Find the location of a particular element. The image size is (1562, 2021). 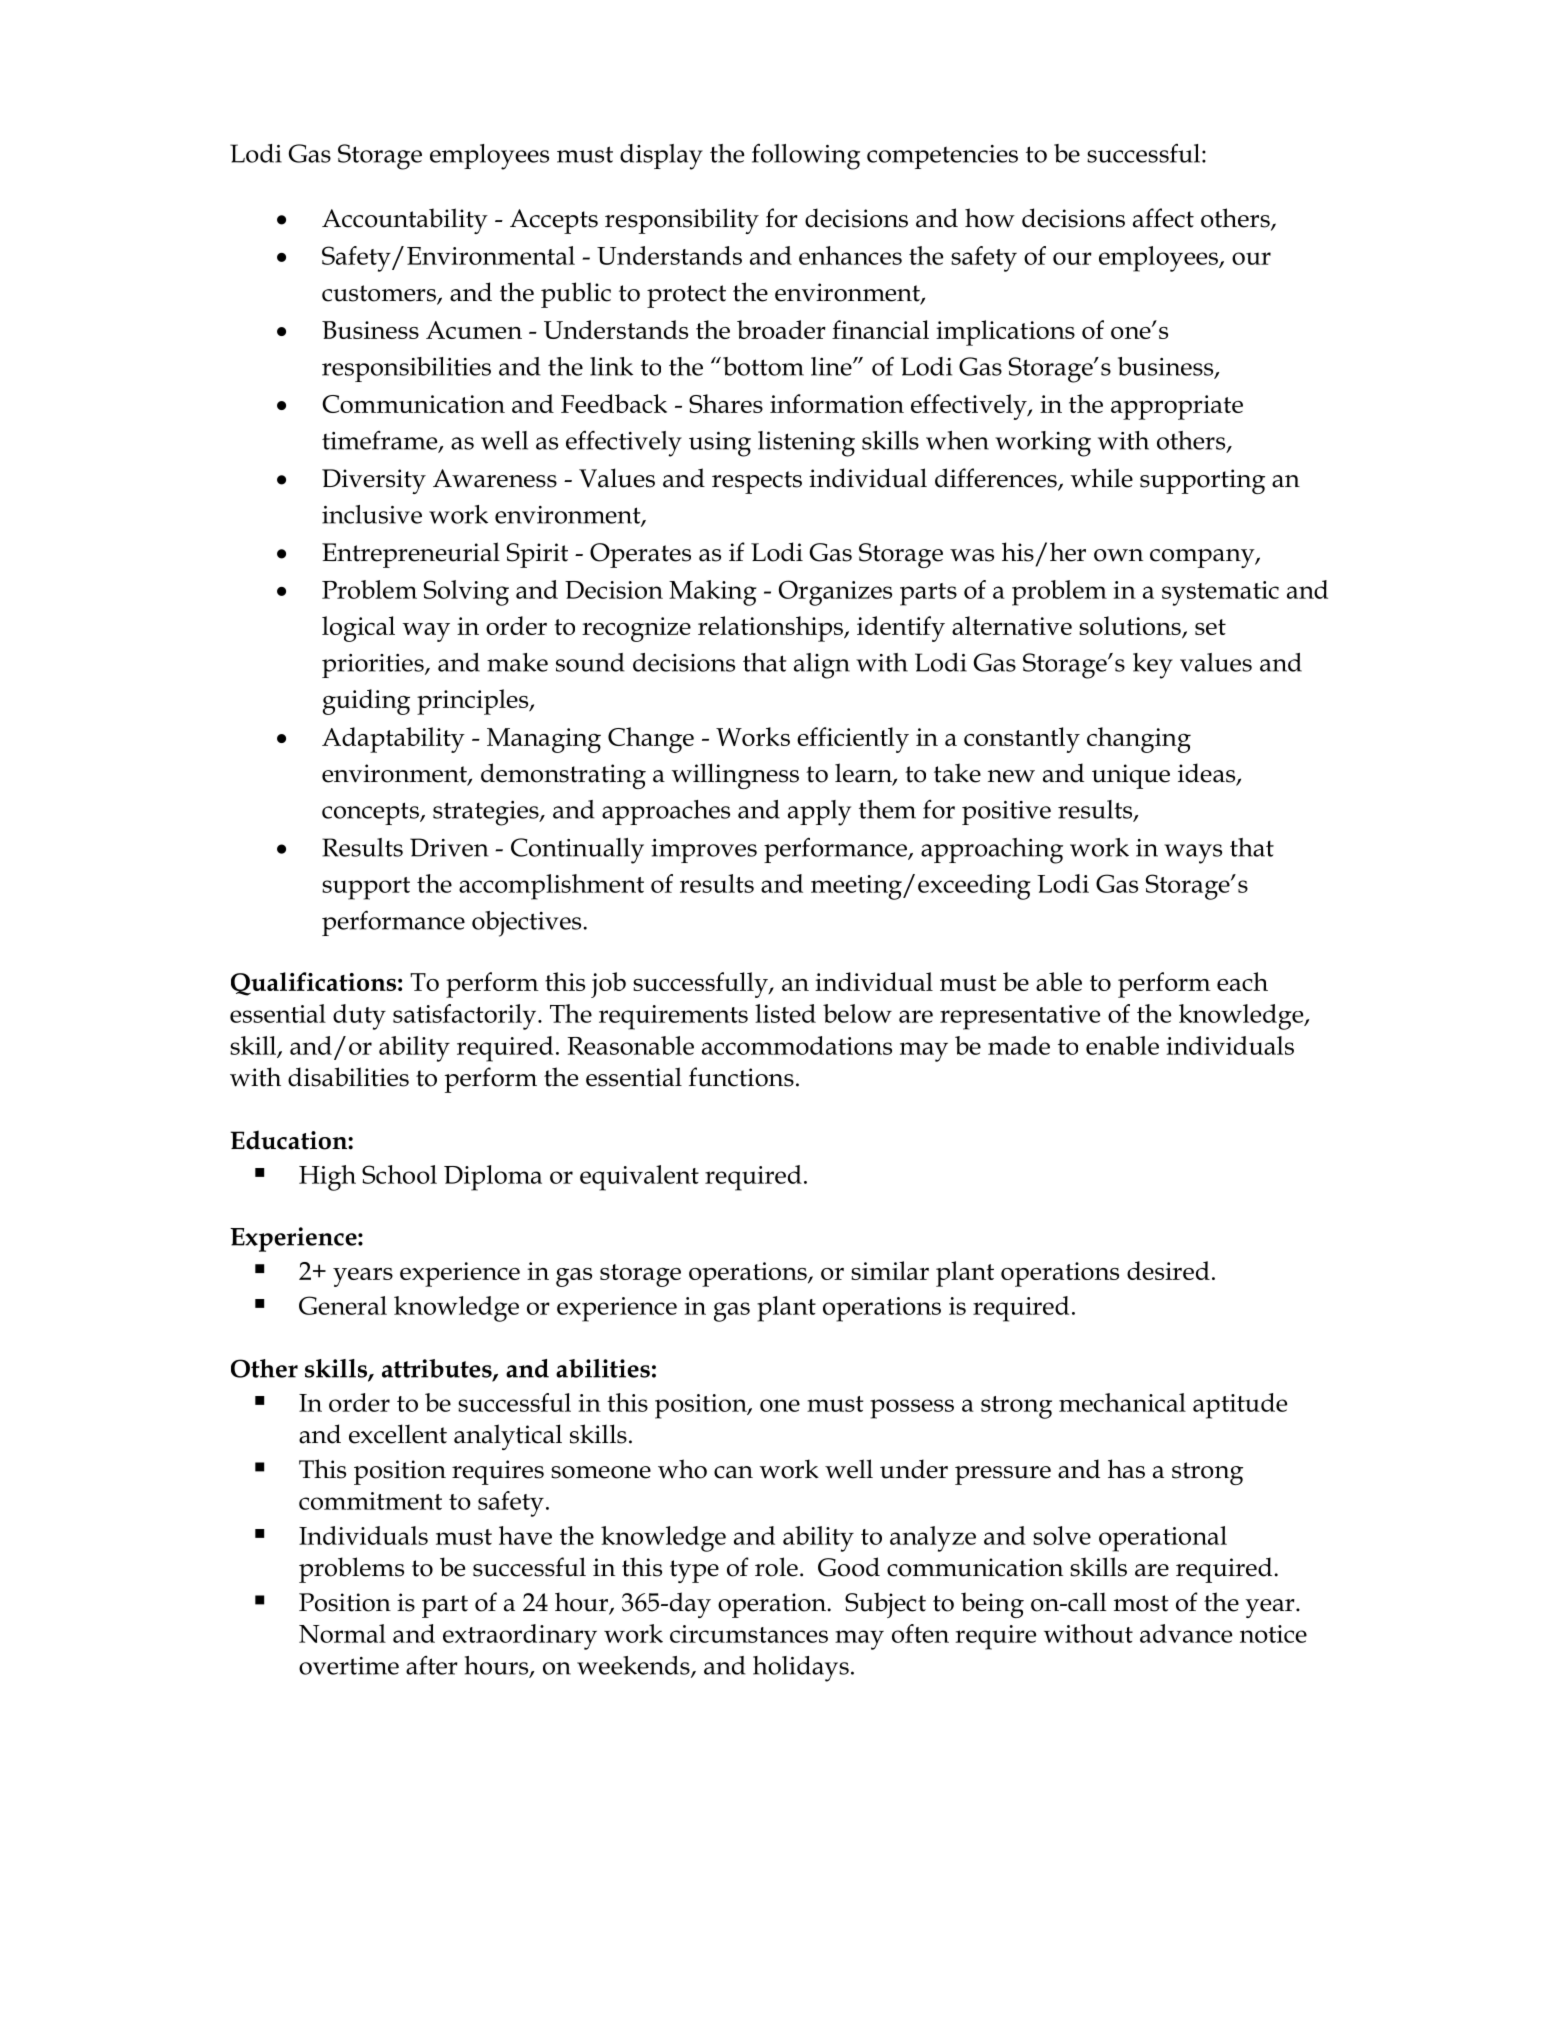

after is located at coordinates (432, 1665).
